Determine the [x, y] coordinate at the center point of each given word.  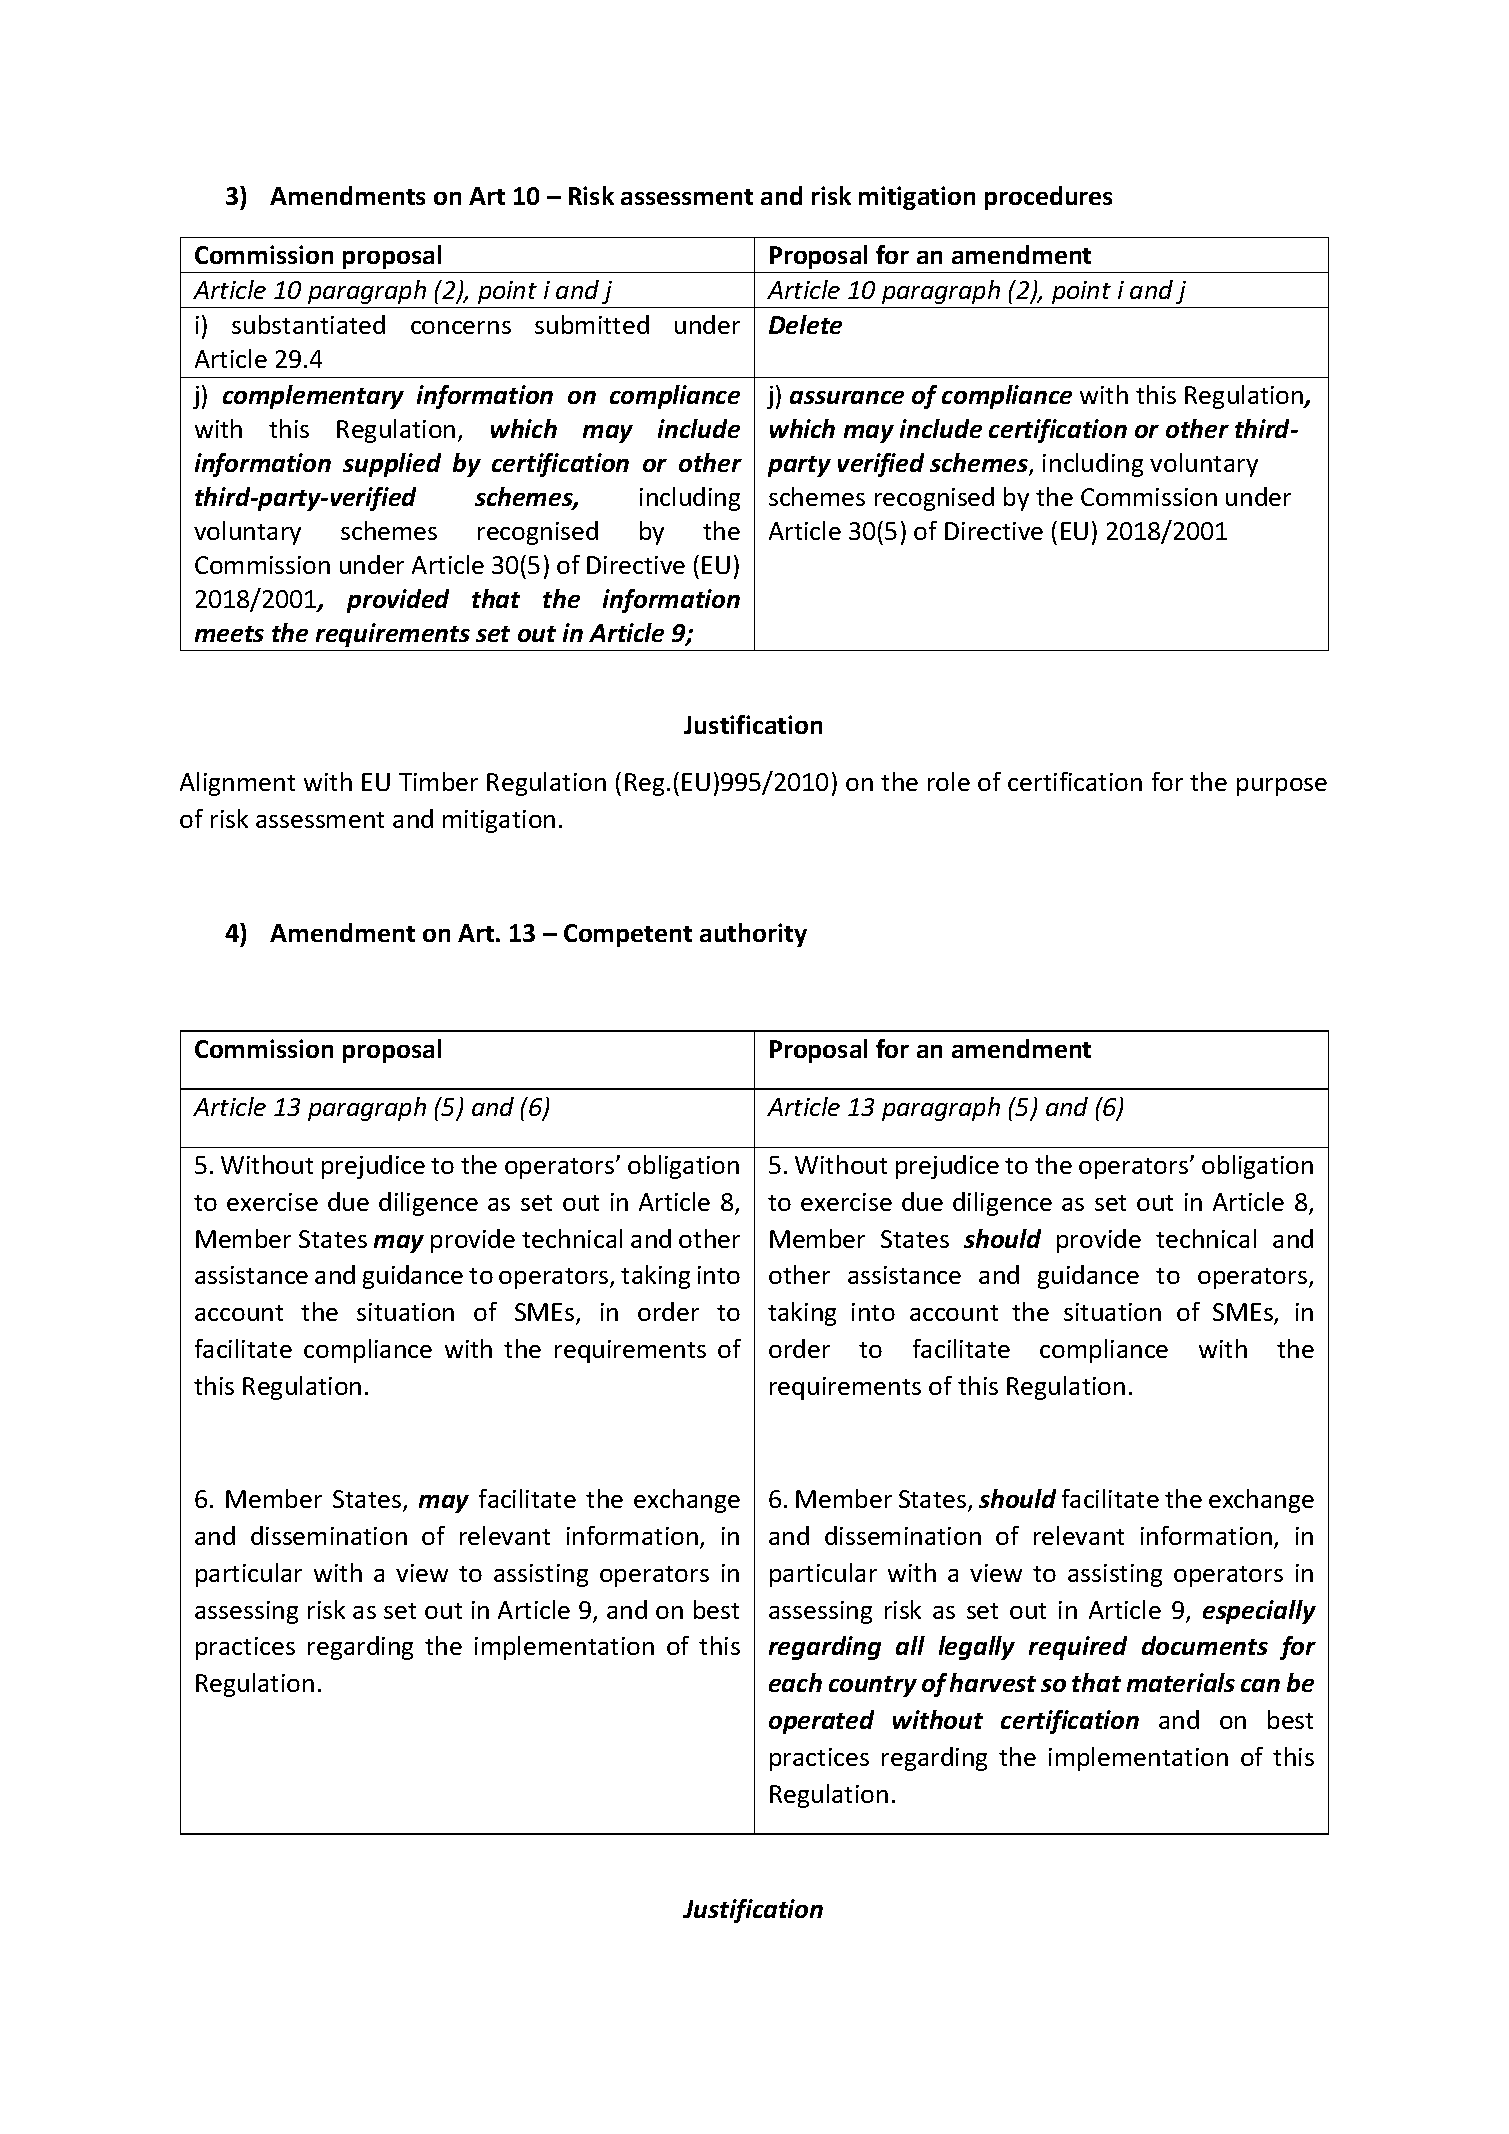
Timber [438, 781]
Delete [805, 324]
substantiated [308, 324]
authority [753, 935]
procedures [1048, 198]
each [795, 1682]
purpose [1282, 787]
